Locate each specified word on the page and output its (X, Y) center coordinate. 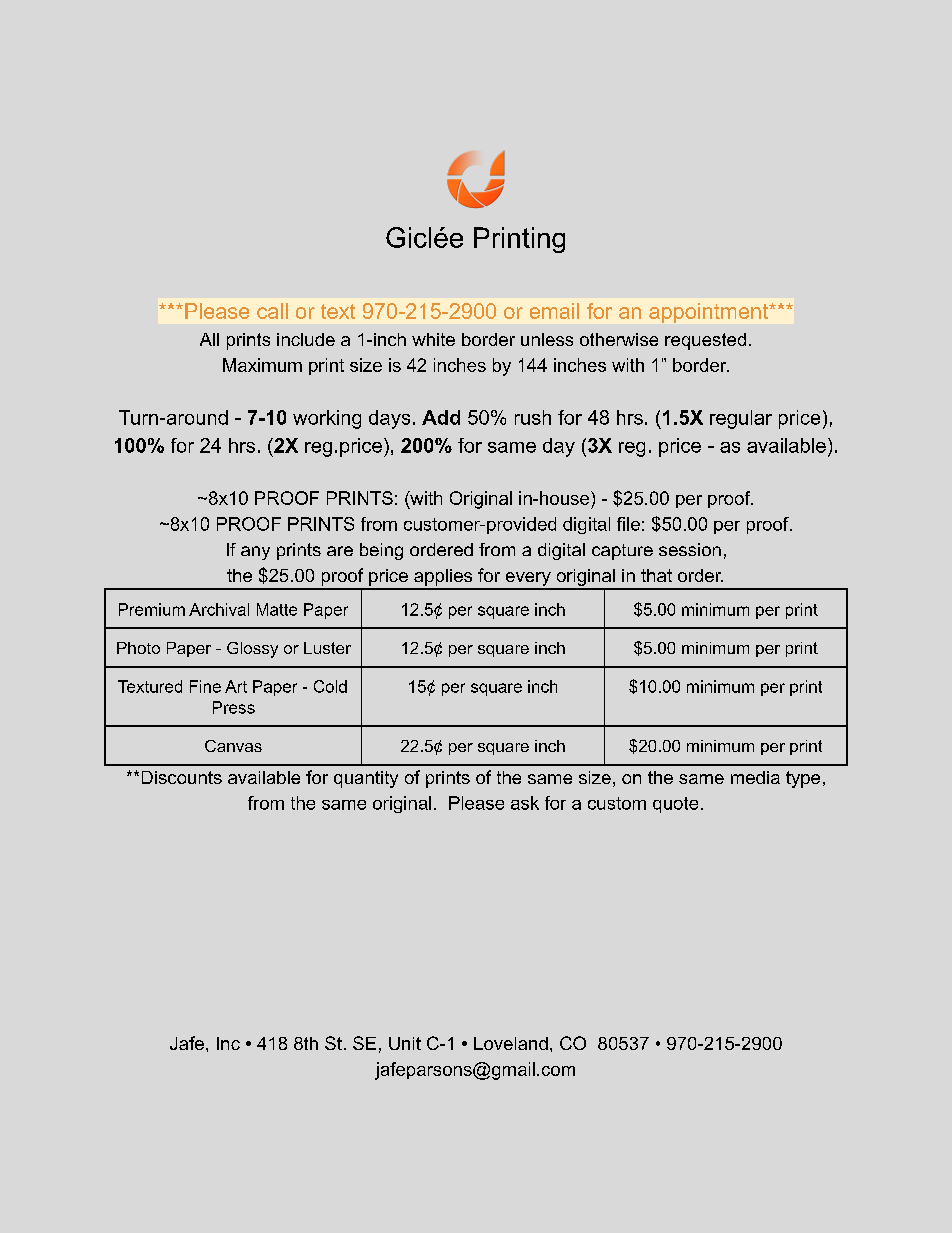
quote (675, 805)
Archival (219, 609)
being (381, 551)
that (656, 575)
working (327, 419)
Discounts (182, 777)
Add (441, 417)
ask (525, 803)
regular (741, 419)
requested (705, 341)
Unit (405, 1043)
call (272, 311)
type (803, 779)
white (433, 339)
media (755, 777)
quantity (366, 779)
